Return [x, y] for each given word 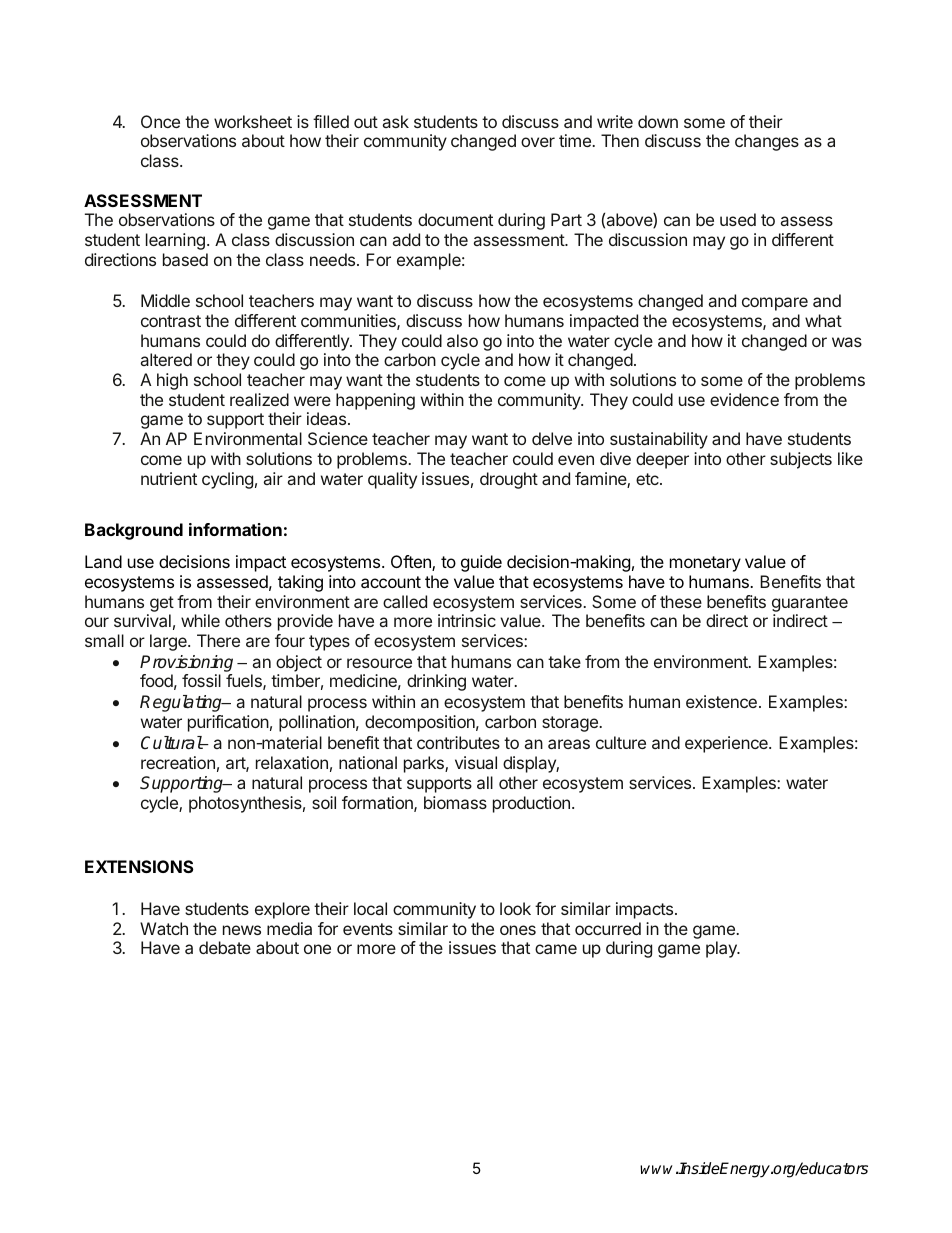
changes [767, 142]
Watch [164, 928]
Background [134, 531]
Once [160, 121]
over [538, 142]
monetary [705, 564]
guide [481, 563]
